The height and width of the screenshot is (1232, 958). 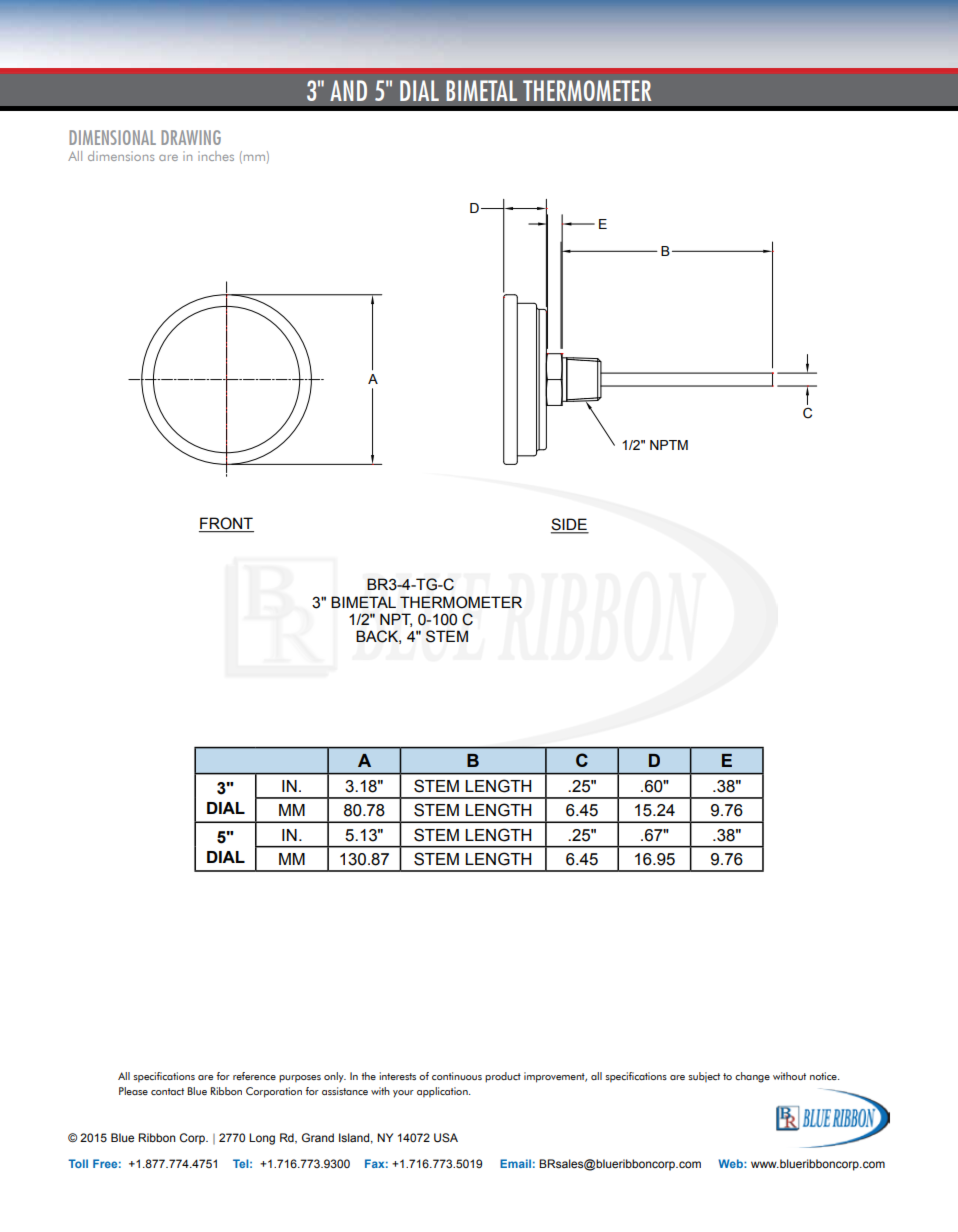 What do you see at coordinates (216, 156) in the screenshot?
I see `inches` at bounding box center [216, 156].
